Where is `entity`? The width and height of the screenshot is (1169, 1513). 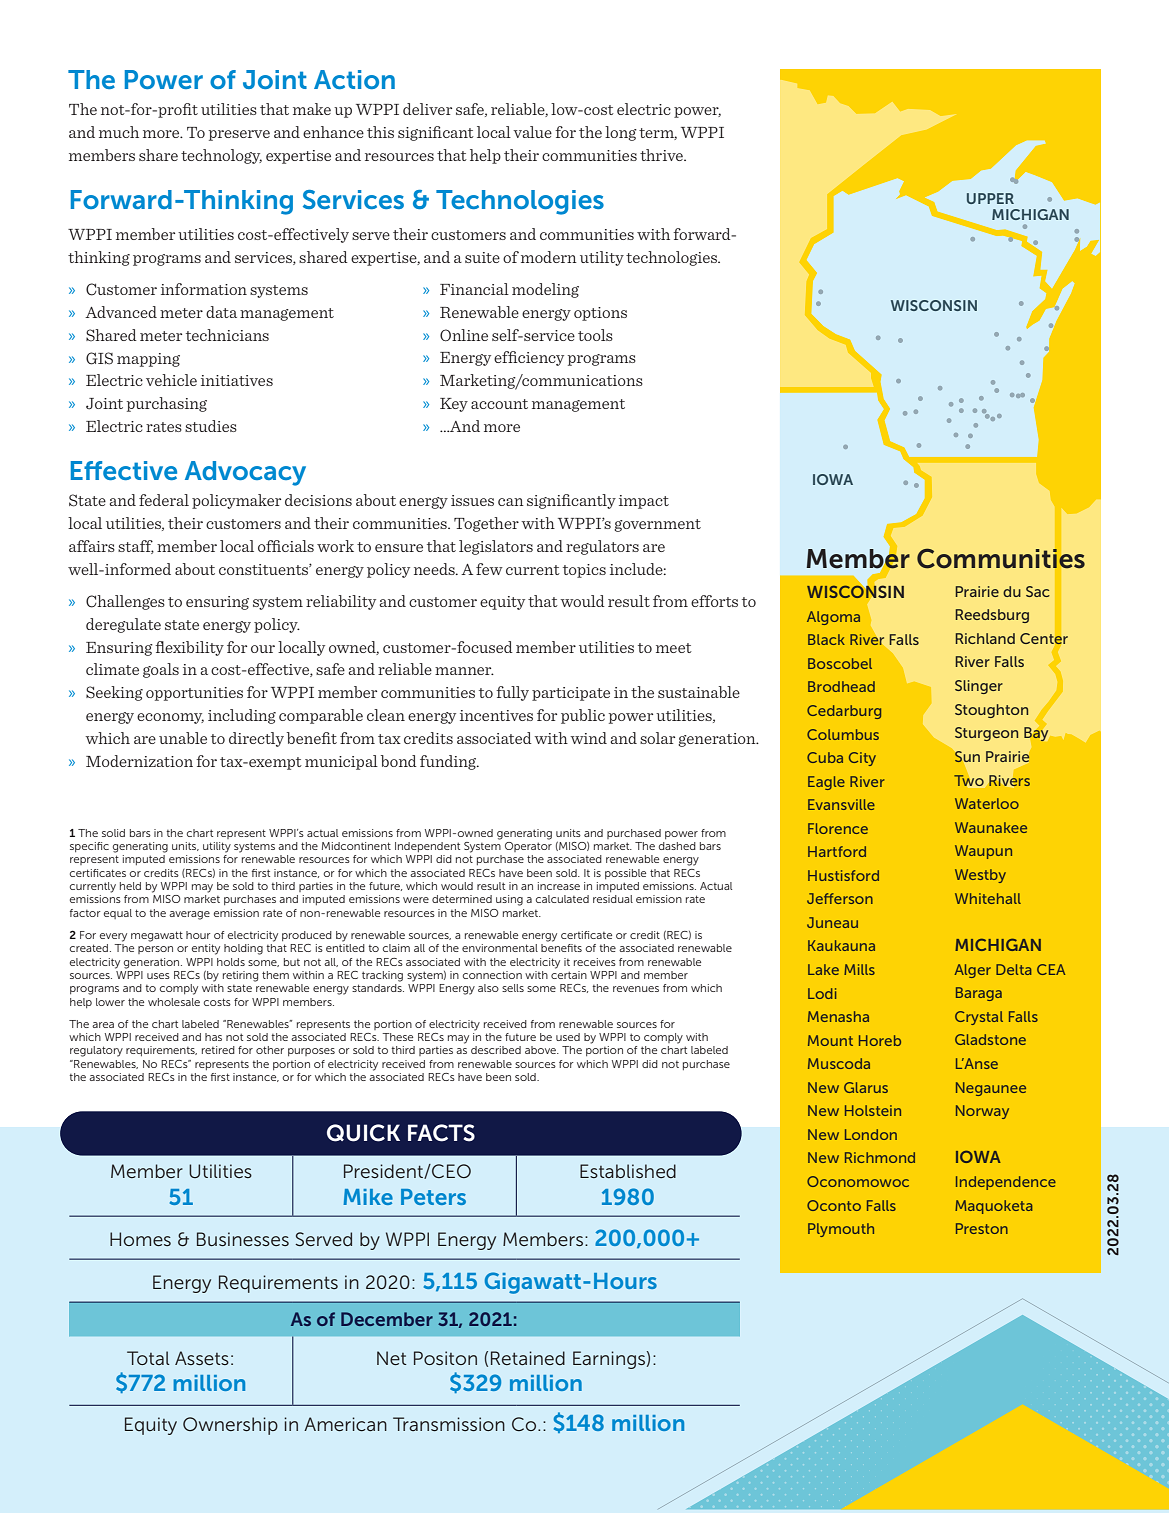 entity is located at coordinates (206, 949).
